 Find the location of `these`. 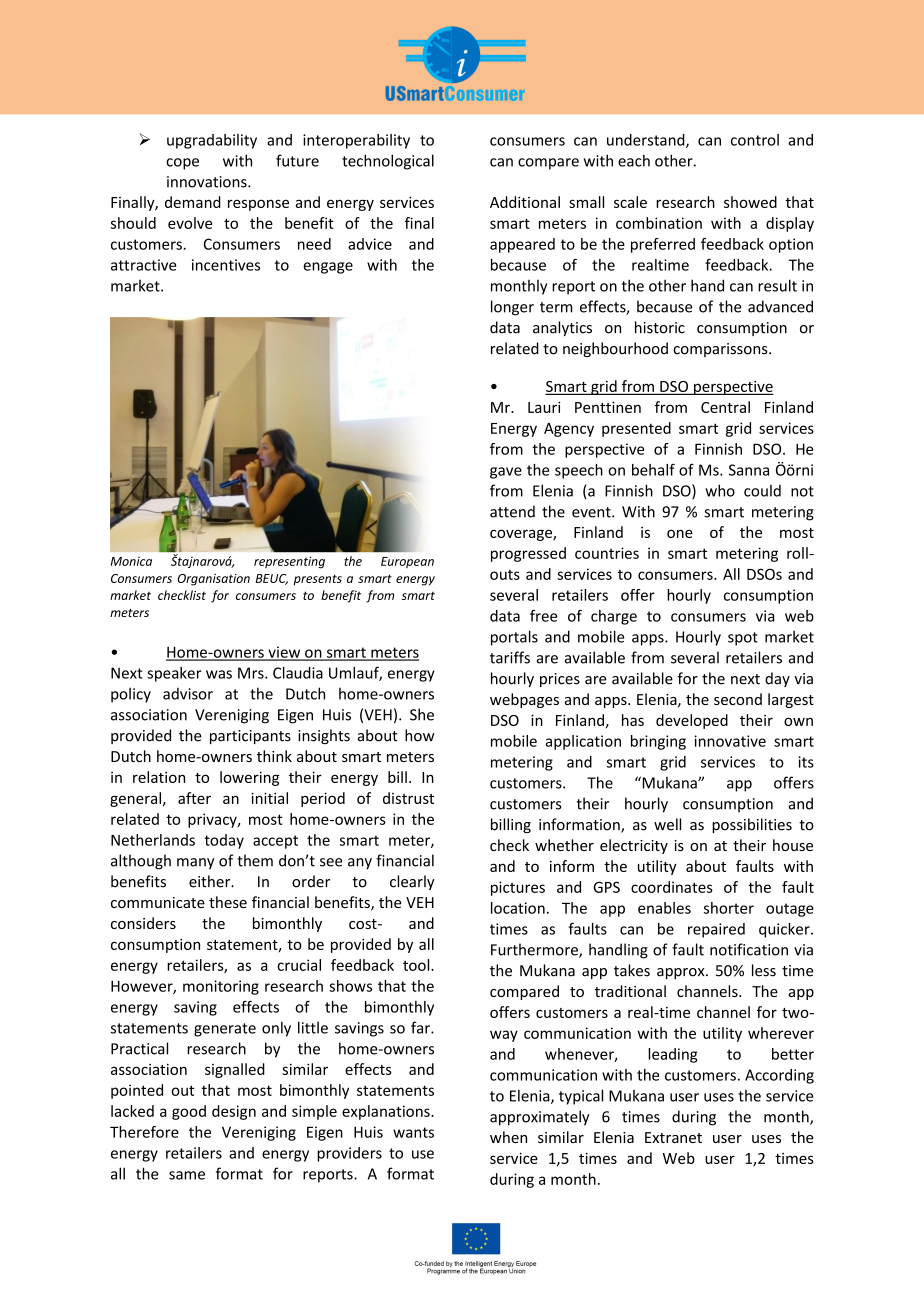

these is located at coordinates (228, 902).
